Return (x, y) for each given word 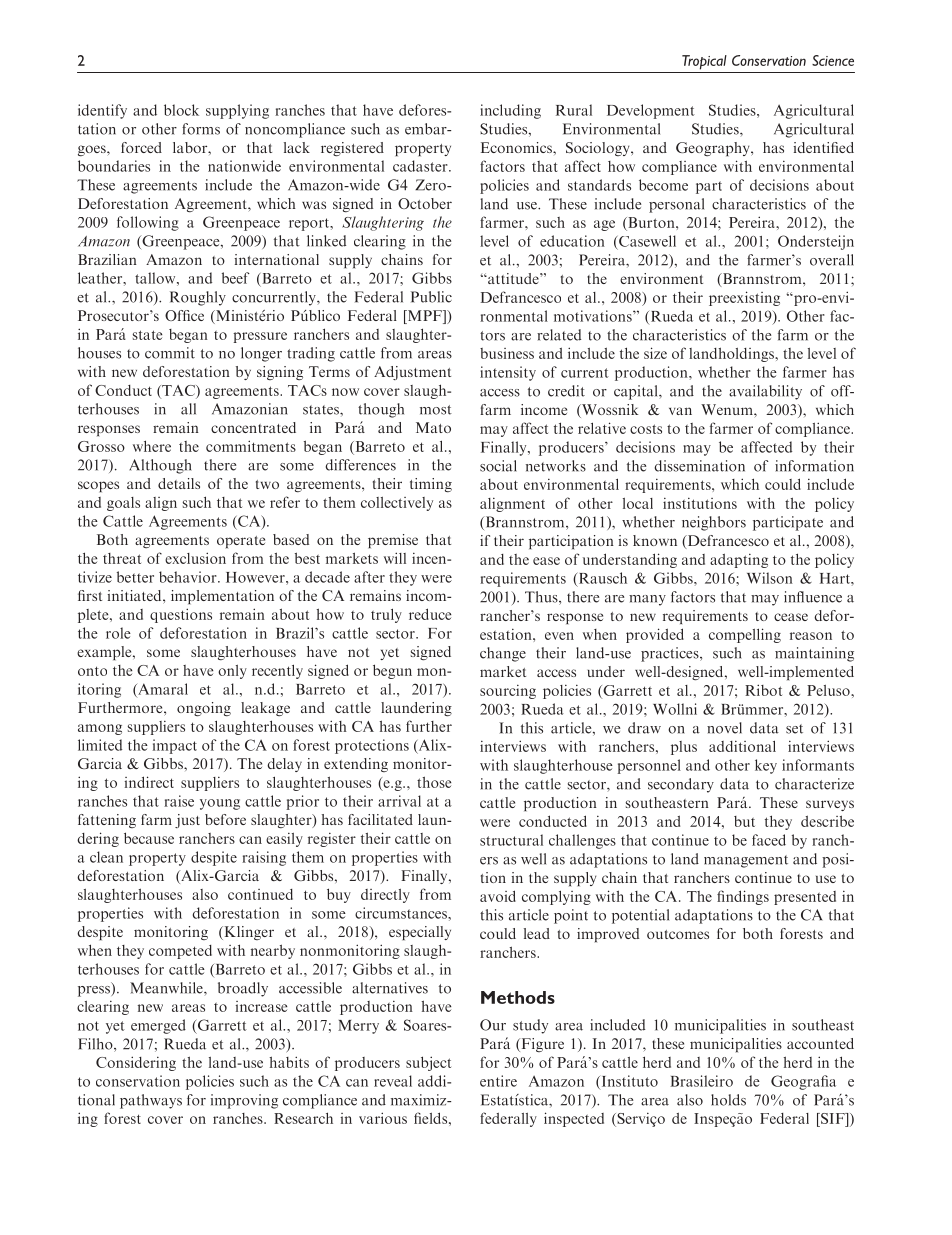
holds (728, 1100)
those (434, 782)
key (766, 766)
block (181, 110)
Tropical (704, 62)
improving (244, 1101)
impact (175, 746)
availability (765, 392)
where (152, 446)
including (510, 111)
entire (498, 1081)
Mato (433, 427)
